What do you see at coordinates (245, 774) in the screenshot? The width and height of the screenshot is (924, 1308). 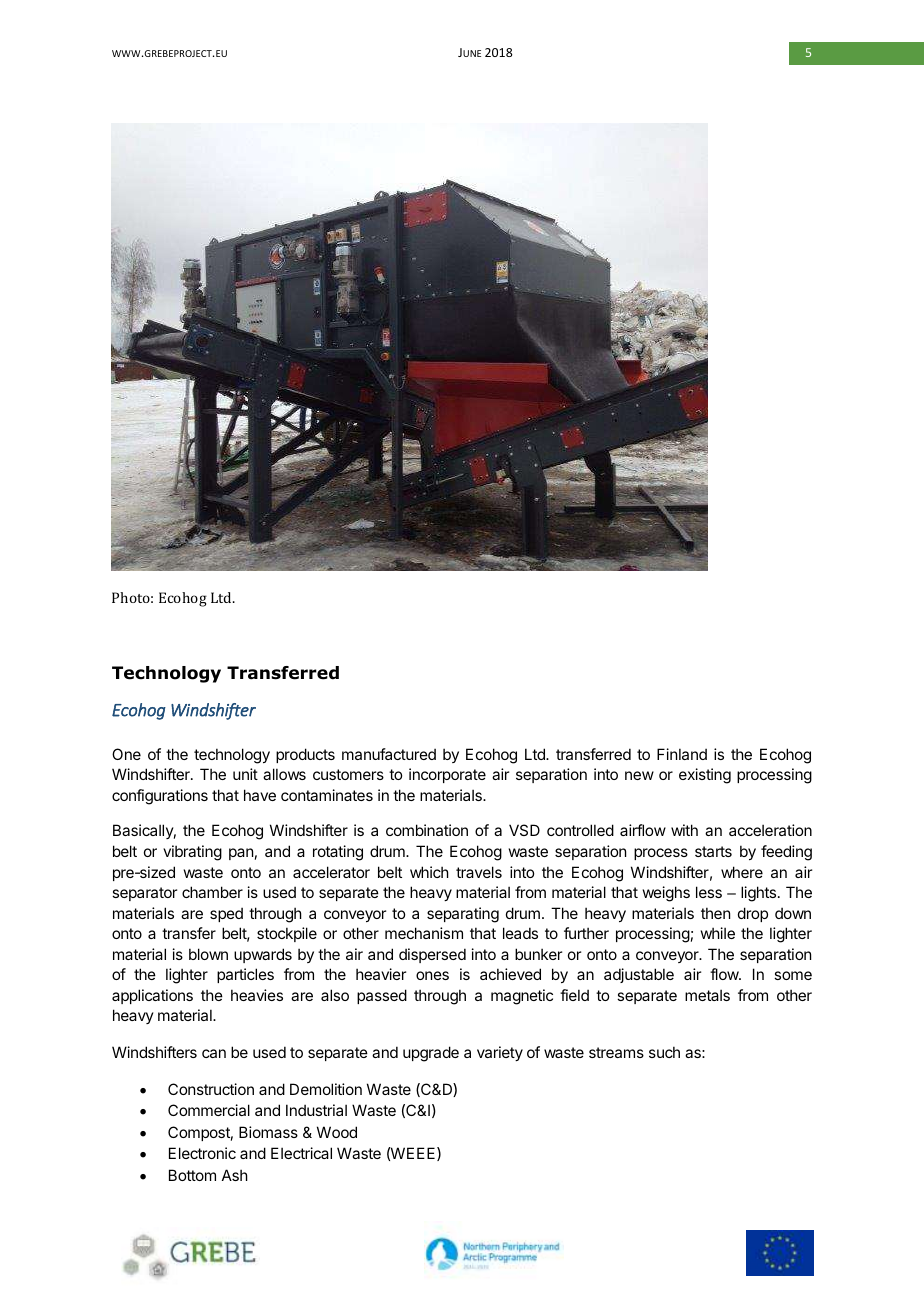 I see `unit` at bounding box center [245, 774].
